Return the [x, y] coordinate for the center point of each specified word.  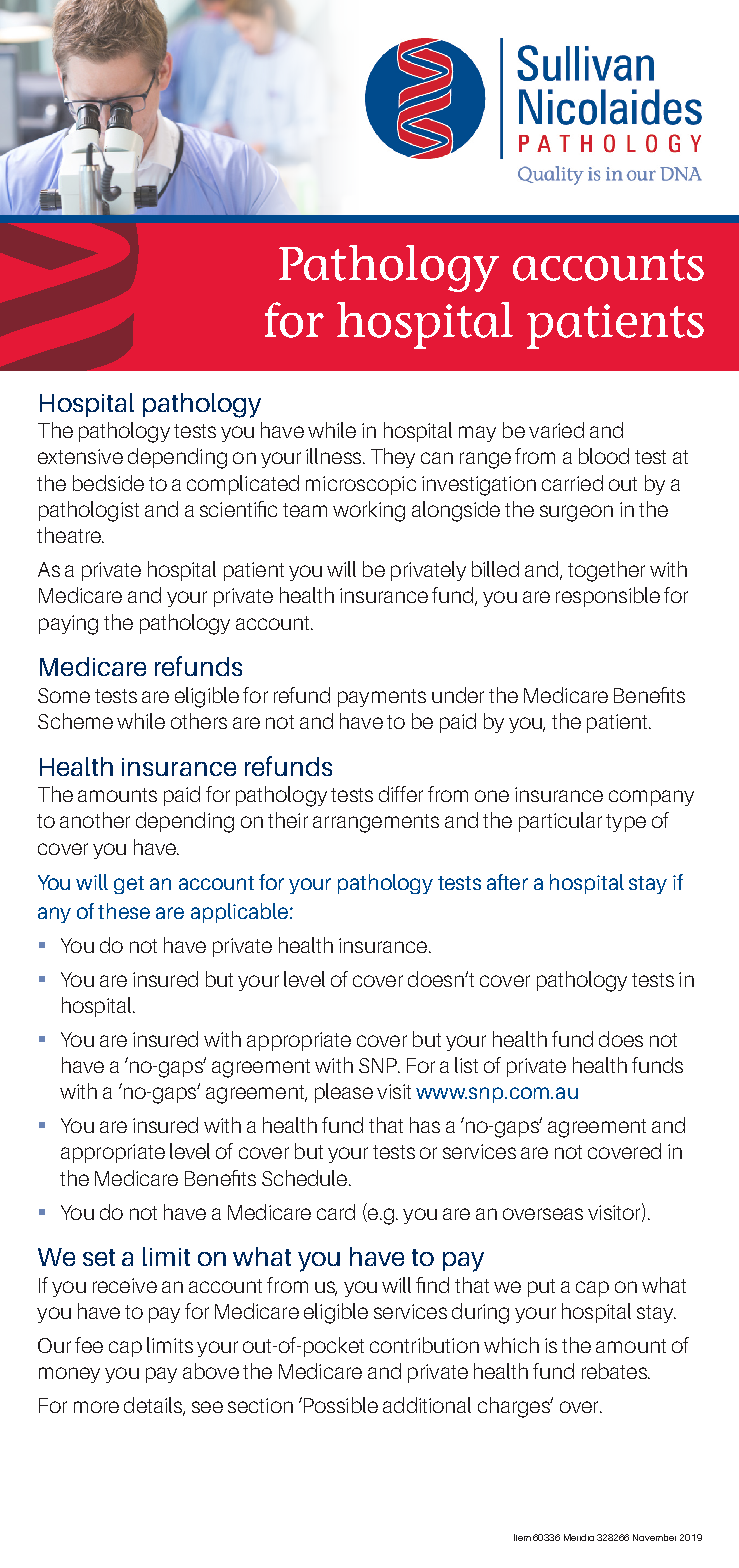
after [507, 882]
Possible [341, 1405]
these [124, 911]
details [154, 1406]
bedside [108, 483]
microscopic [361, 485]
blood [604, 456]
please [344, 1093]
